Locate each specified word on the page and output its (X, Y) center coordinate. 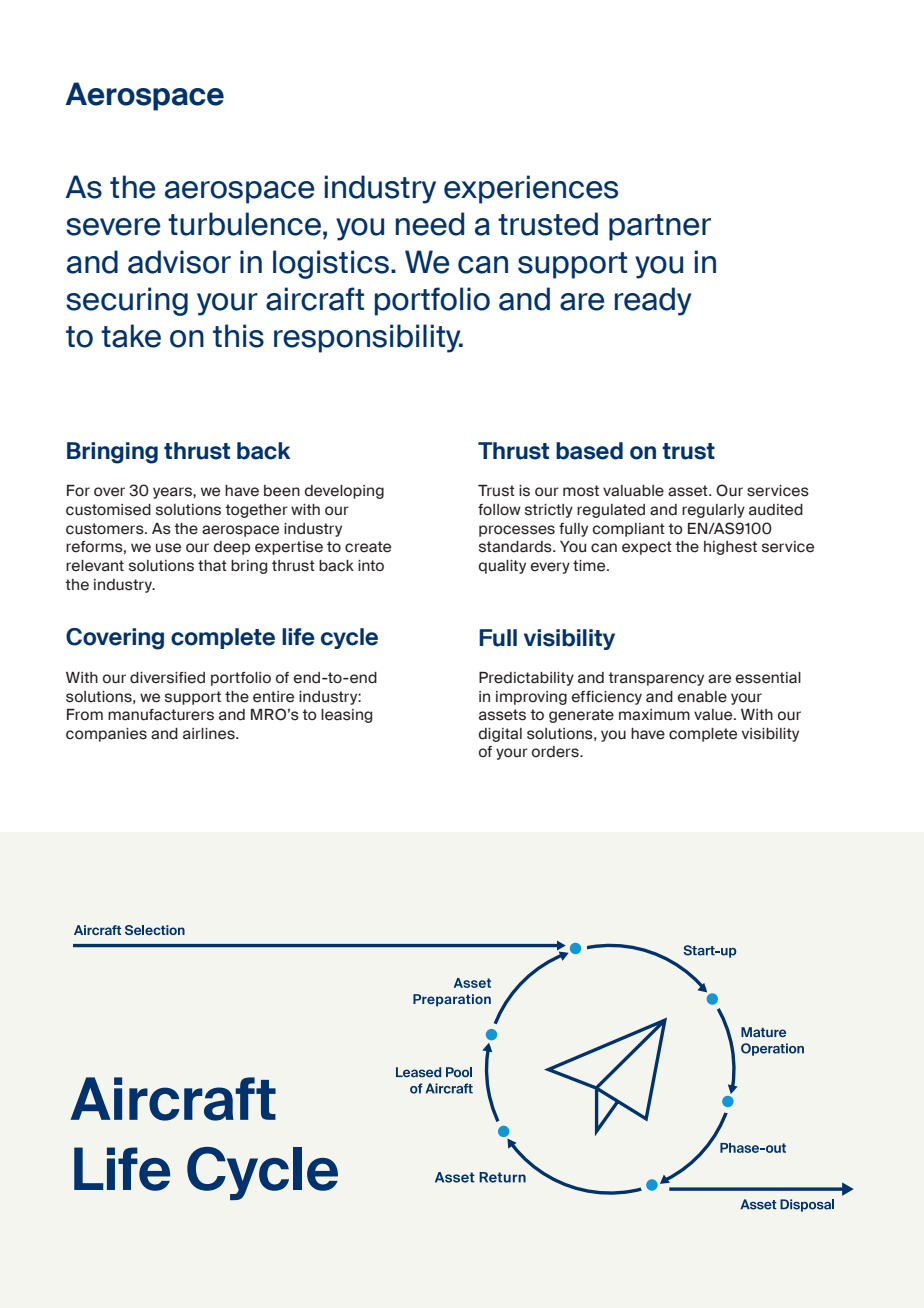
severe (113, 227)
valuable (633, 491)
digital (500, 735)
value (714, 715)
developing (344, 492)
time (590, 566)
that (212, 566)
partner (660, 227)
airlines (210, 734)
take (131, 336)
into (371, 565)
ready (653, 301)
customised (108, 510)
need (430, 224)
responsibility (368, 338)
